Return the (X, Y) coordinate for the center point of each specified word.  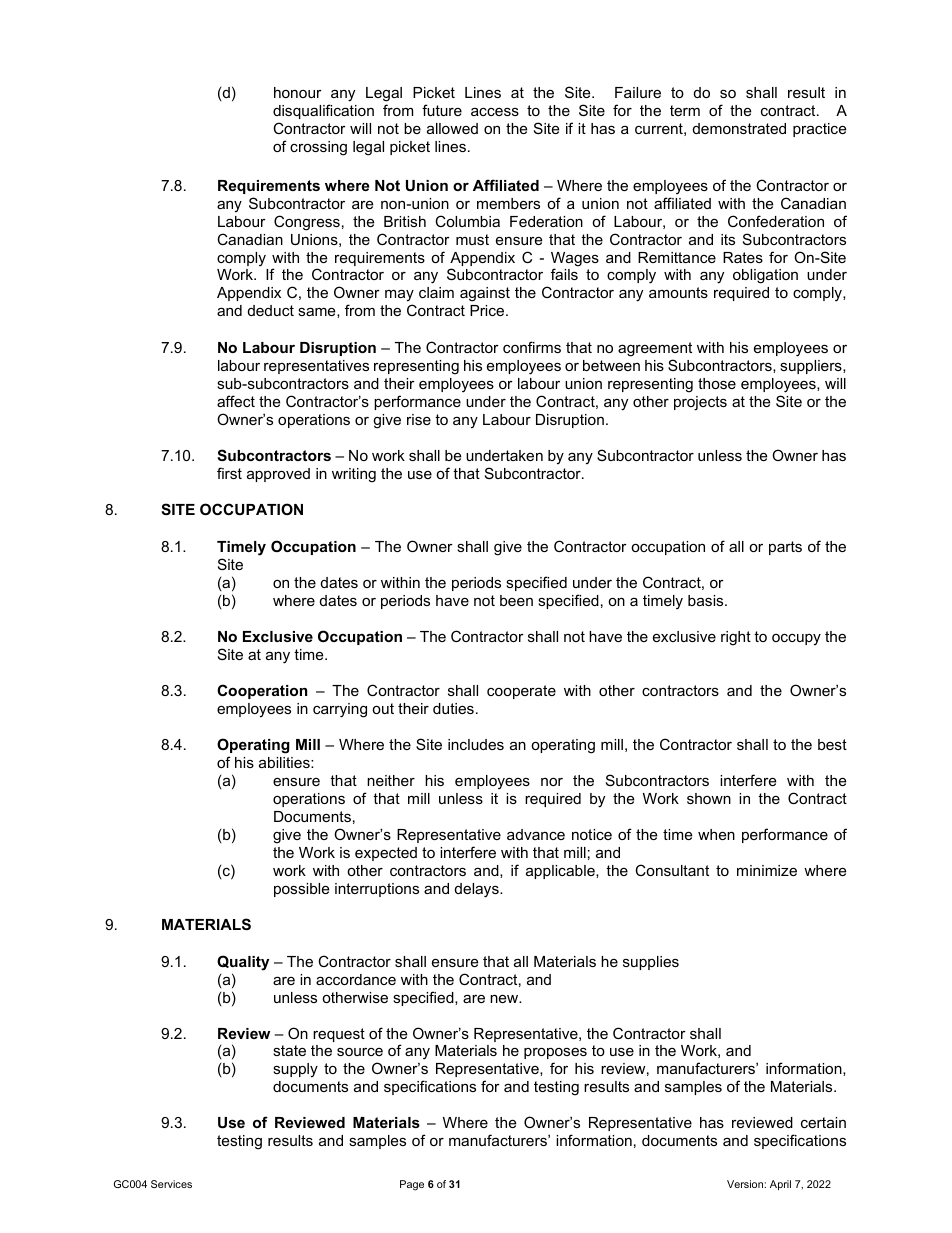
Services (171, 1184)
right (736, 638)
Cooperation (262, 691)
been (516, 600)
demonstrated (739, 128)
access (495, 112)
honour (298, 92)
